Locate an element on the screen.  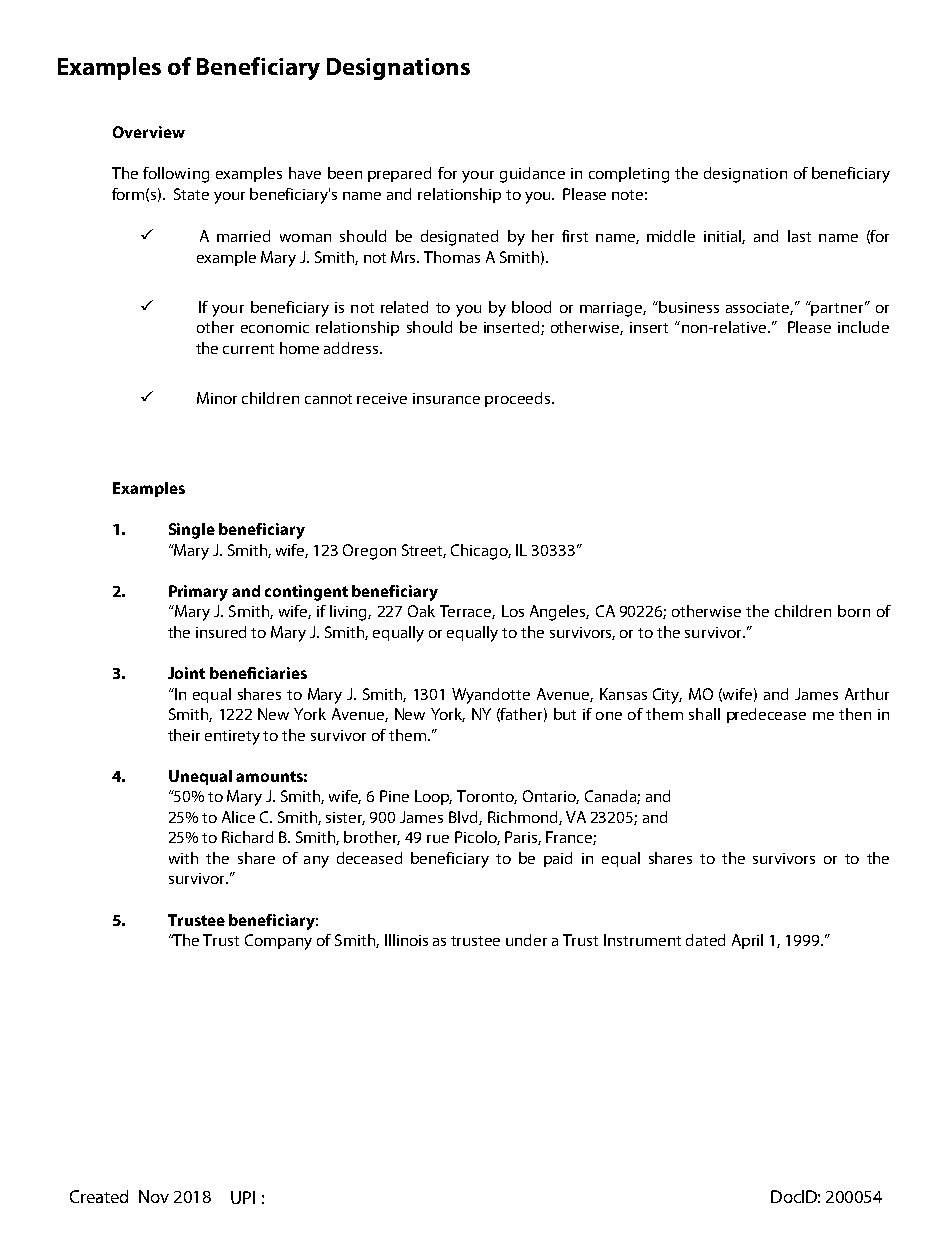
Nov is located at coordinates (154, 1196).
